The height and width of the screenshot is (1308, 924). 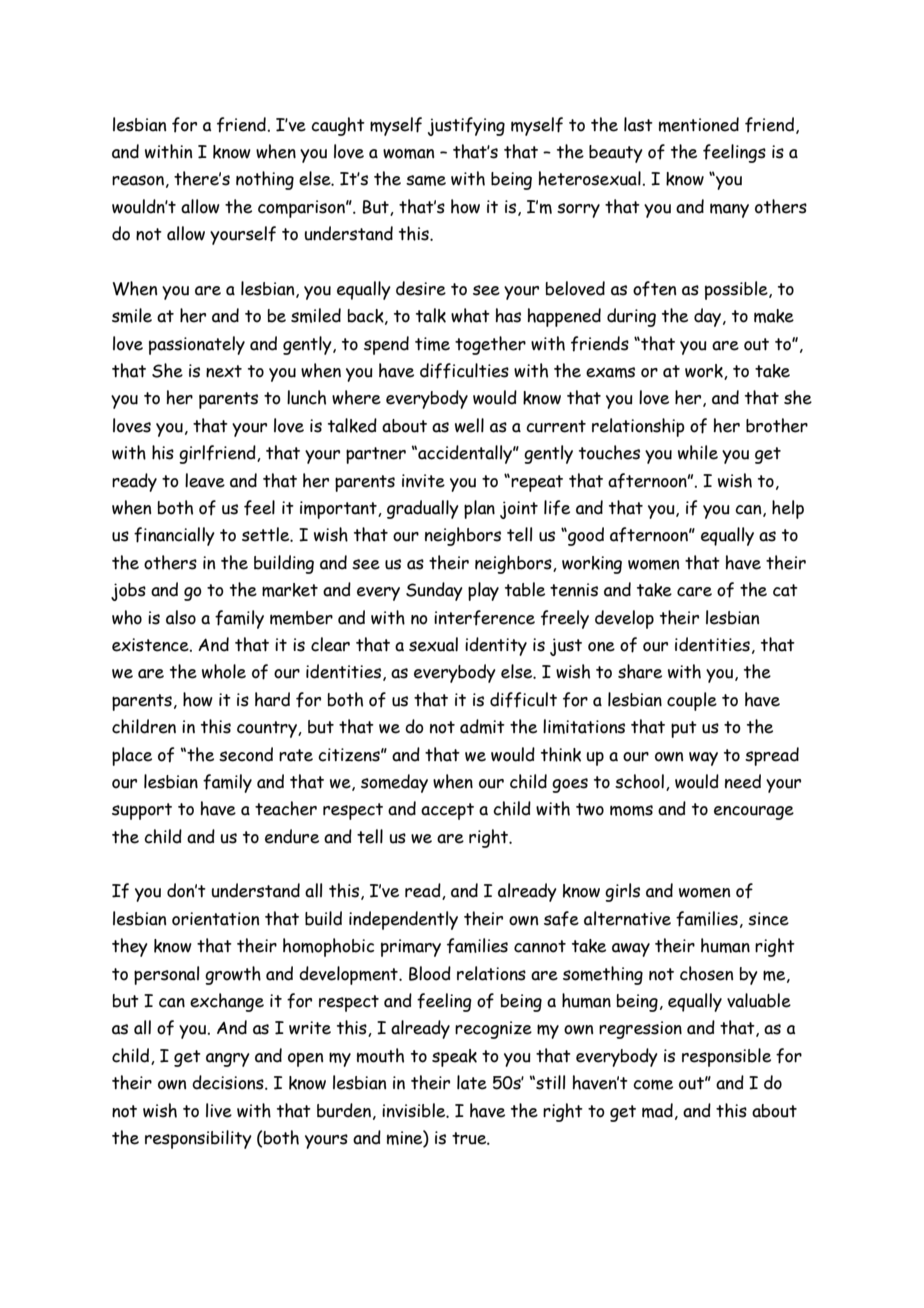 I want to click on also, so click(x=181, y=617).
